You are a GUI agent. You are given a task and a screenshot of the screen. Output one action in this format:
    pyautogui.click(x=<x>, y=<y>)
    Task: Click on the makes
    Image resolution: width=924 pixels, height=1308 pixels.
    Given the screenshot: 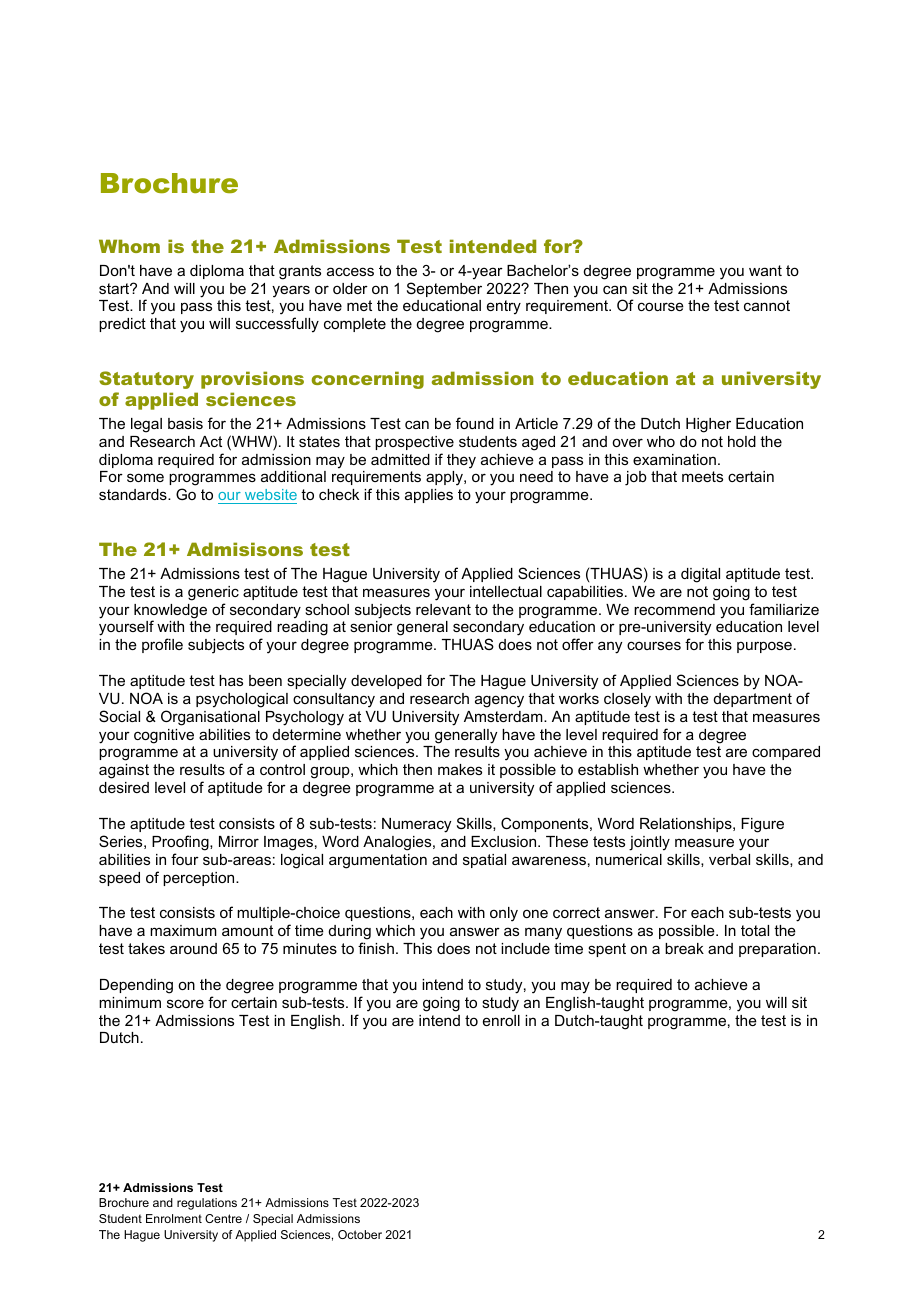 What is the action you would take?
    pyautogui.click(x=460, y=769)
